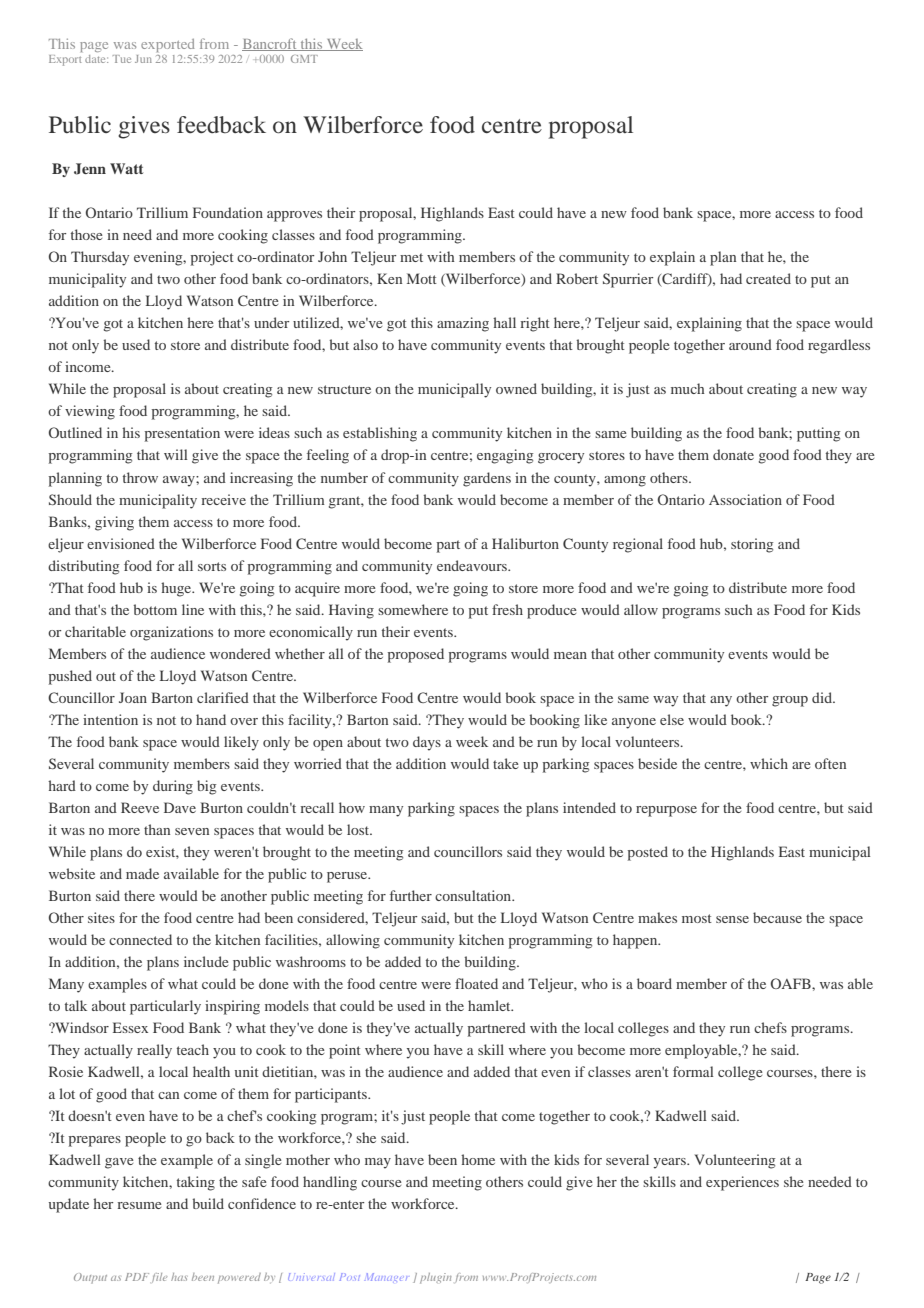 This screenshot has height=1308, width=924. What do you see at coordinates (436, 1278) in the screenshot?
I see `plugin` at bounding box center [436, 1278].
